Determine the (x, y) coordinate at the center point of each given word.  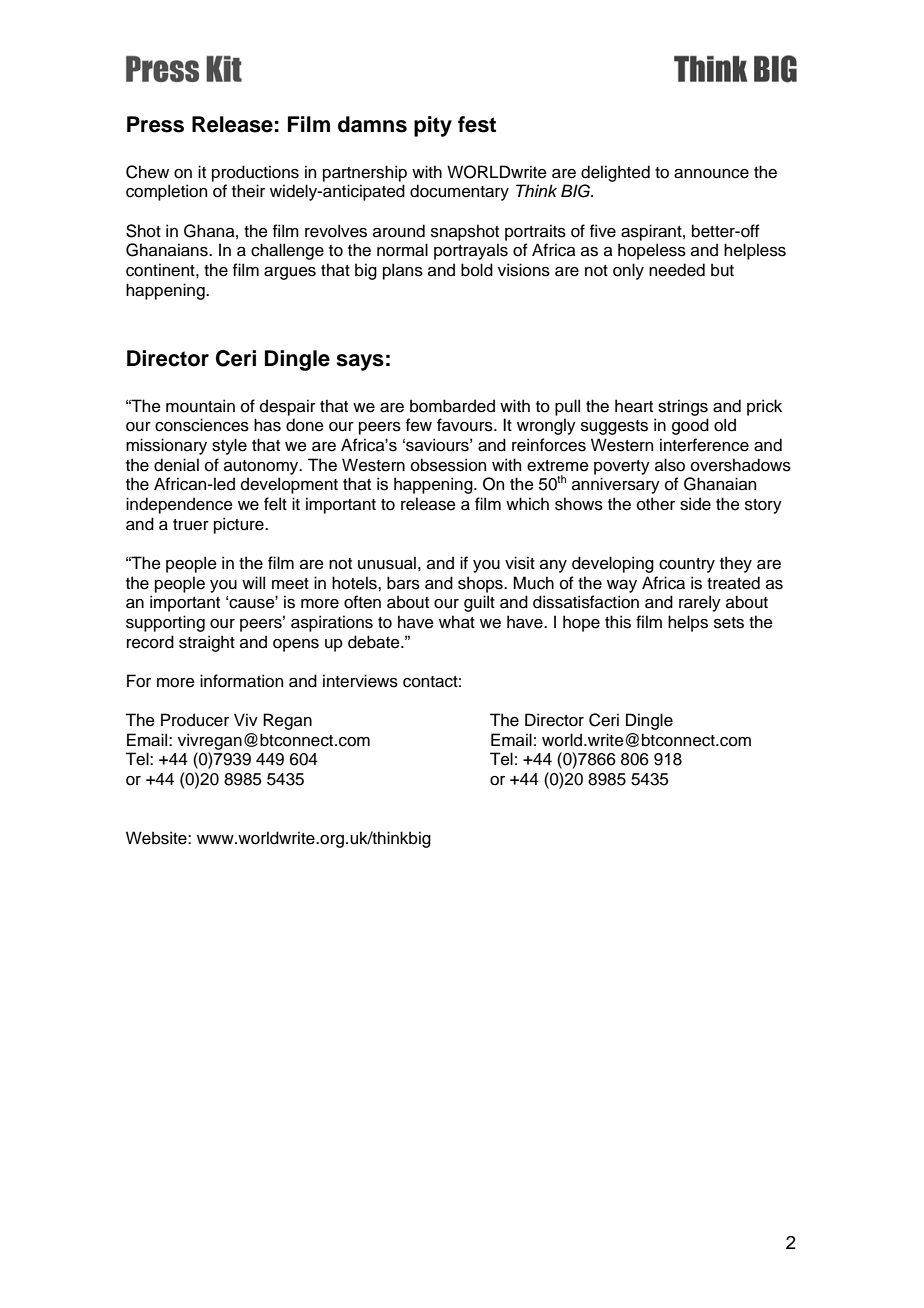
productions (255, 173)
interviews (360, 681)
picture (240, 525)
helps (688, 623)
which (527, 504)
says (360, 362)
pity (433, 126)
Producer (195, 720)
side (695, 504)
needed (677, 270)
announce (711, 174)
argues (290, 273)
